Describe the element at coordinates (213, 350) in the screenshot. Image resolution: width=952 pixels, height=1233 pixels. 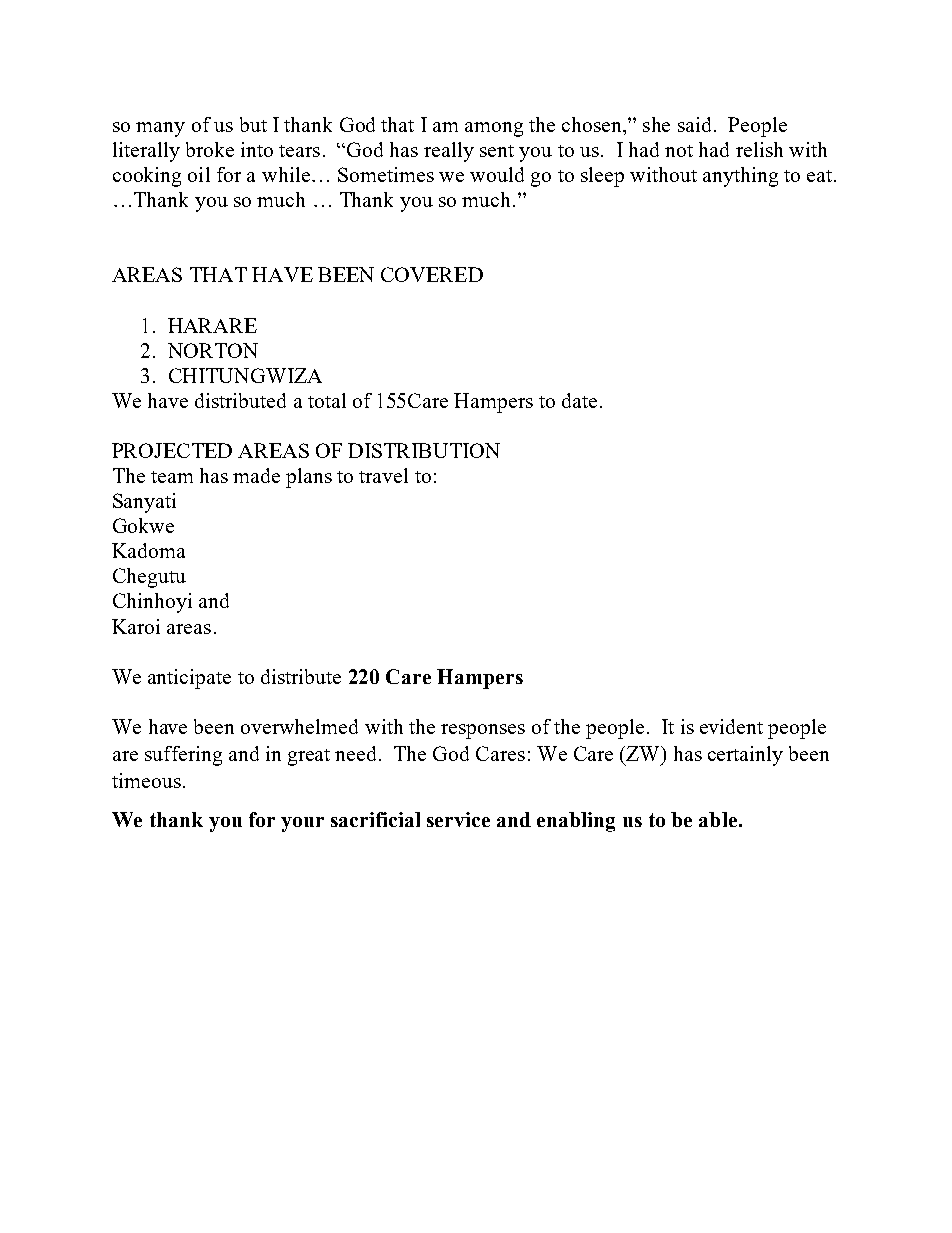
I see `NORTON` at that location.
